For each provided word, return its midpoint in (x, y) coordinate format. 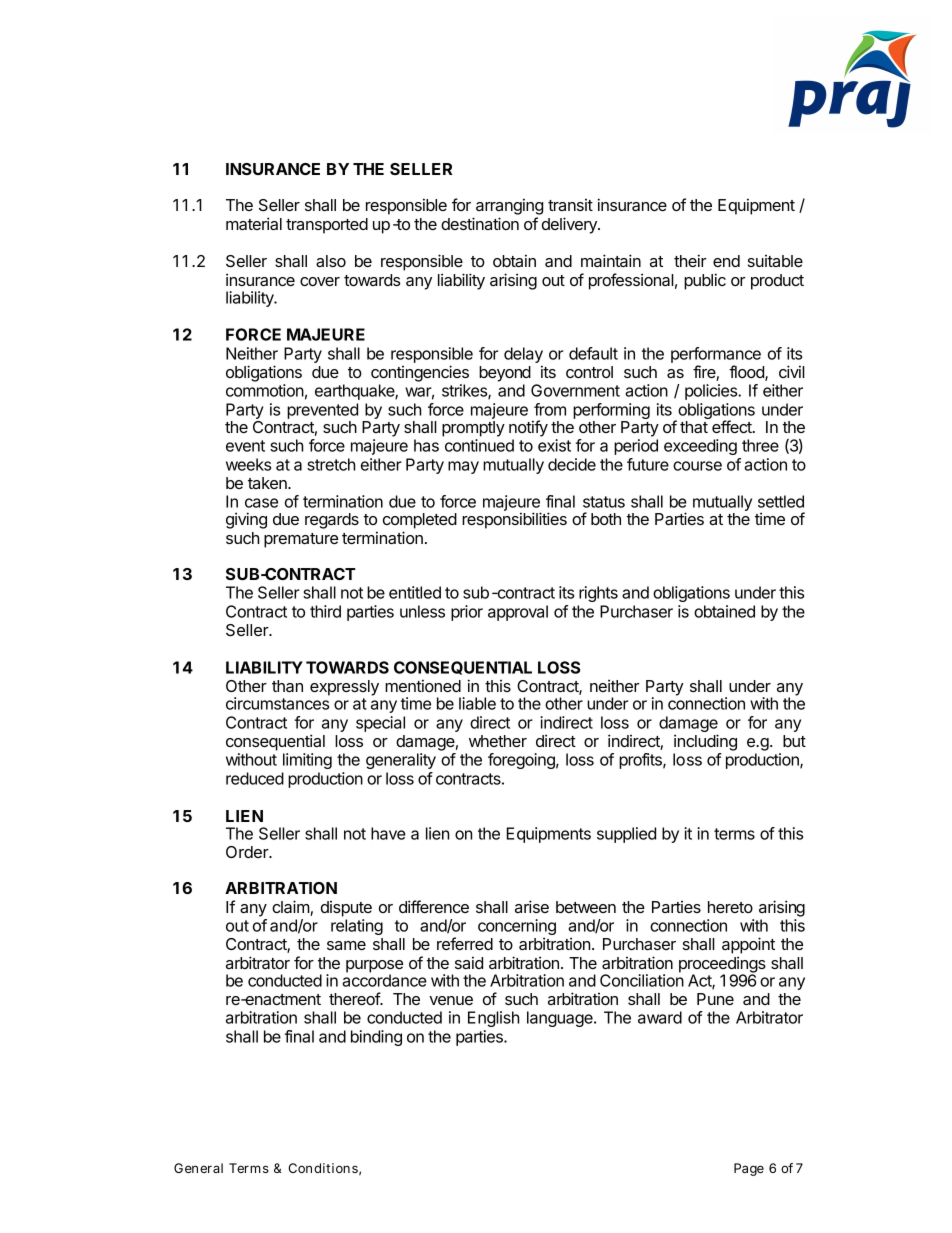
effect (733, 426)
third (325, 611)
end (726, 261)
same (346, 945)
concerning (517, 928)
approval (518, 613)
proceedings (722, 965)
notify (528, 428)
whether (498, 741)
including (705, 742)
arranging (509, 206)
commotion (265, 390)
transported (327, 226)
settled (781, 501)
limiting (307, 761)
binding (376, 1038)
